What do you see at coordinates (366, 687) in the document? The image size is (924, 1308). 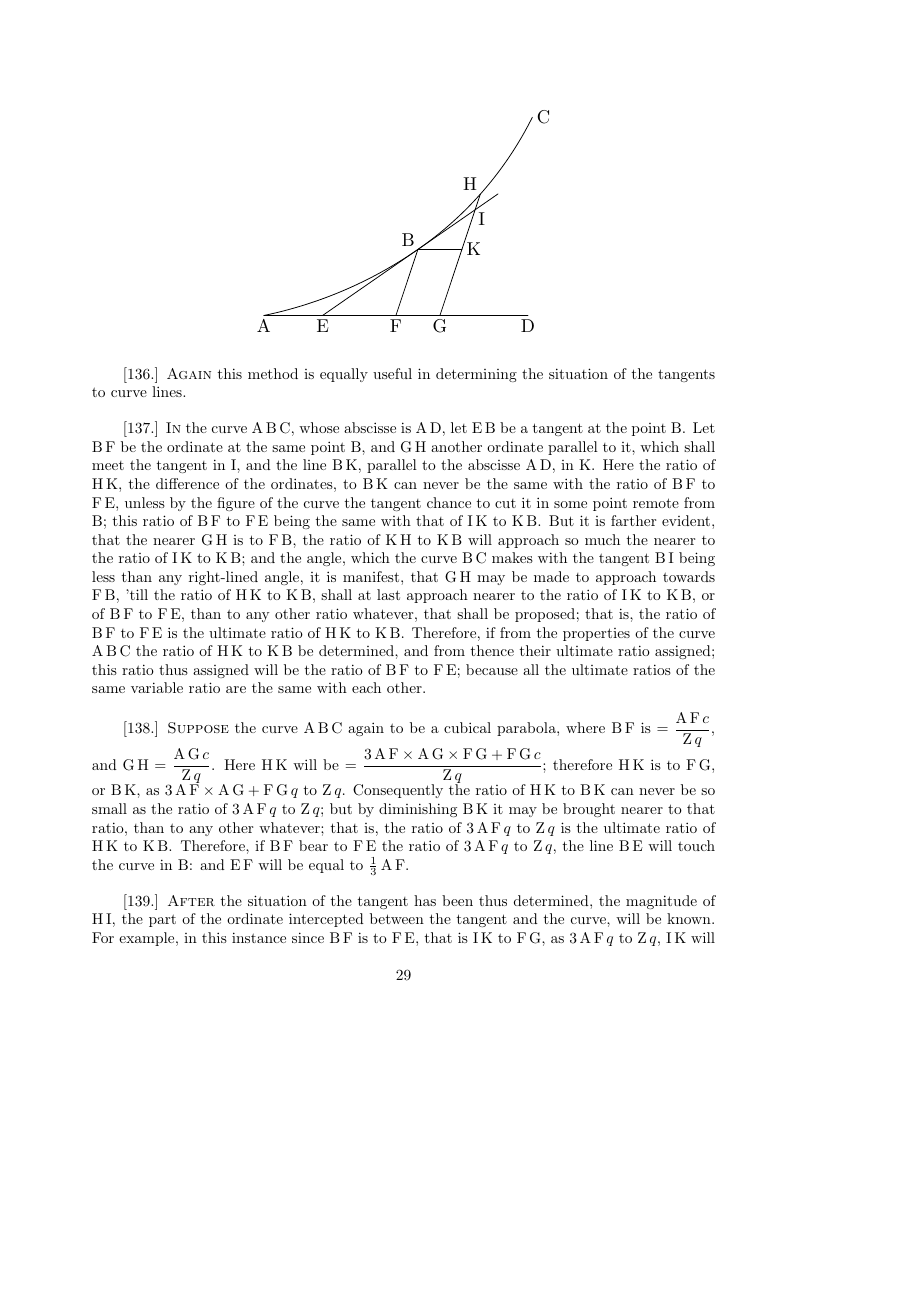 I see `each` at bounding box center [366, 687].
